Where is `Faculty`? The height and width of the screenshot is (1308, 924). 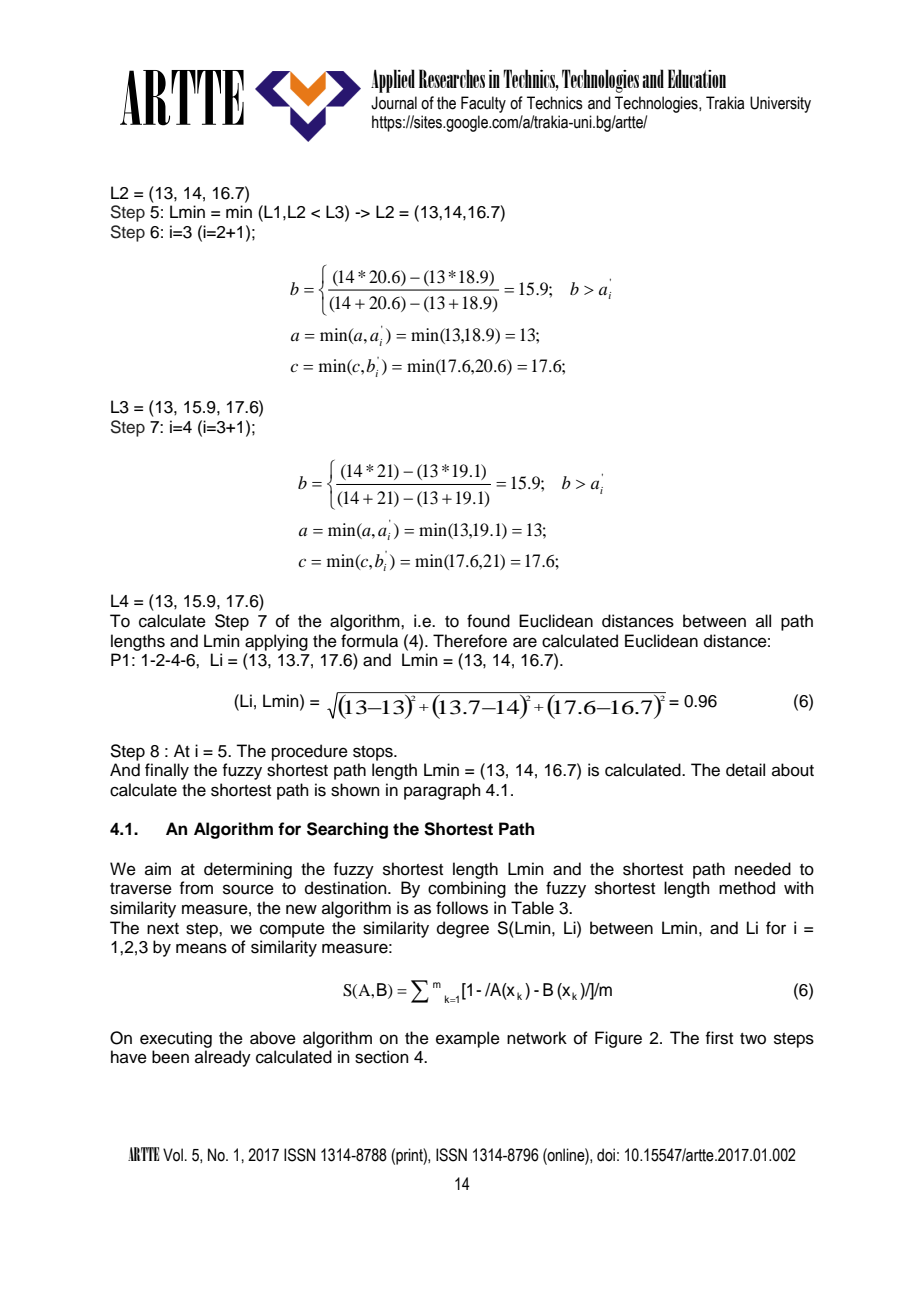
Faculty is located at coordinates (483, 104).
